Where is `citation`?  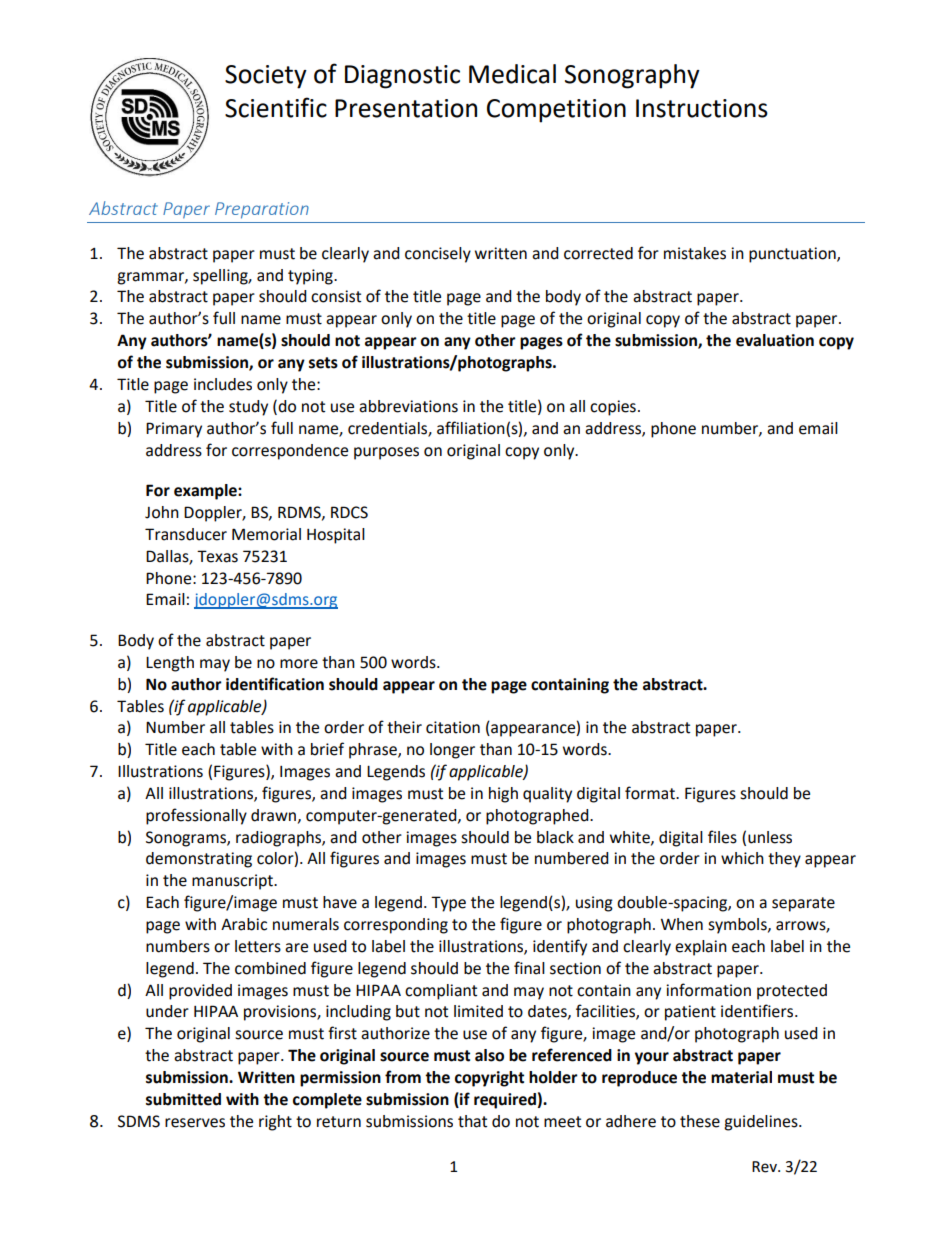 citation is located at coordinates (453, 727).
